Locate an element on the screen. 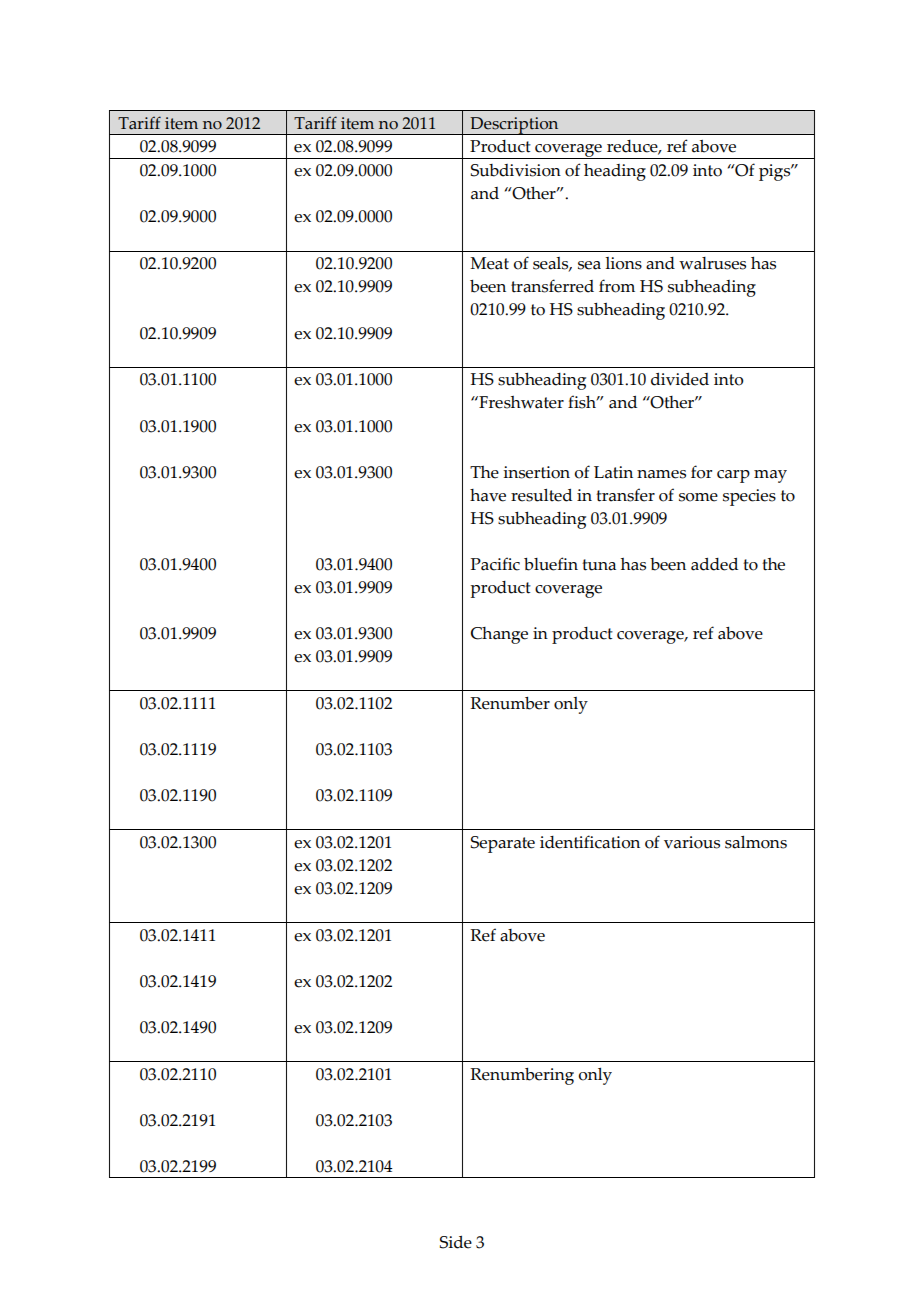 The height and width of the screenshot is (1308, 924). Side is located at coordinates (456, 1242).
